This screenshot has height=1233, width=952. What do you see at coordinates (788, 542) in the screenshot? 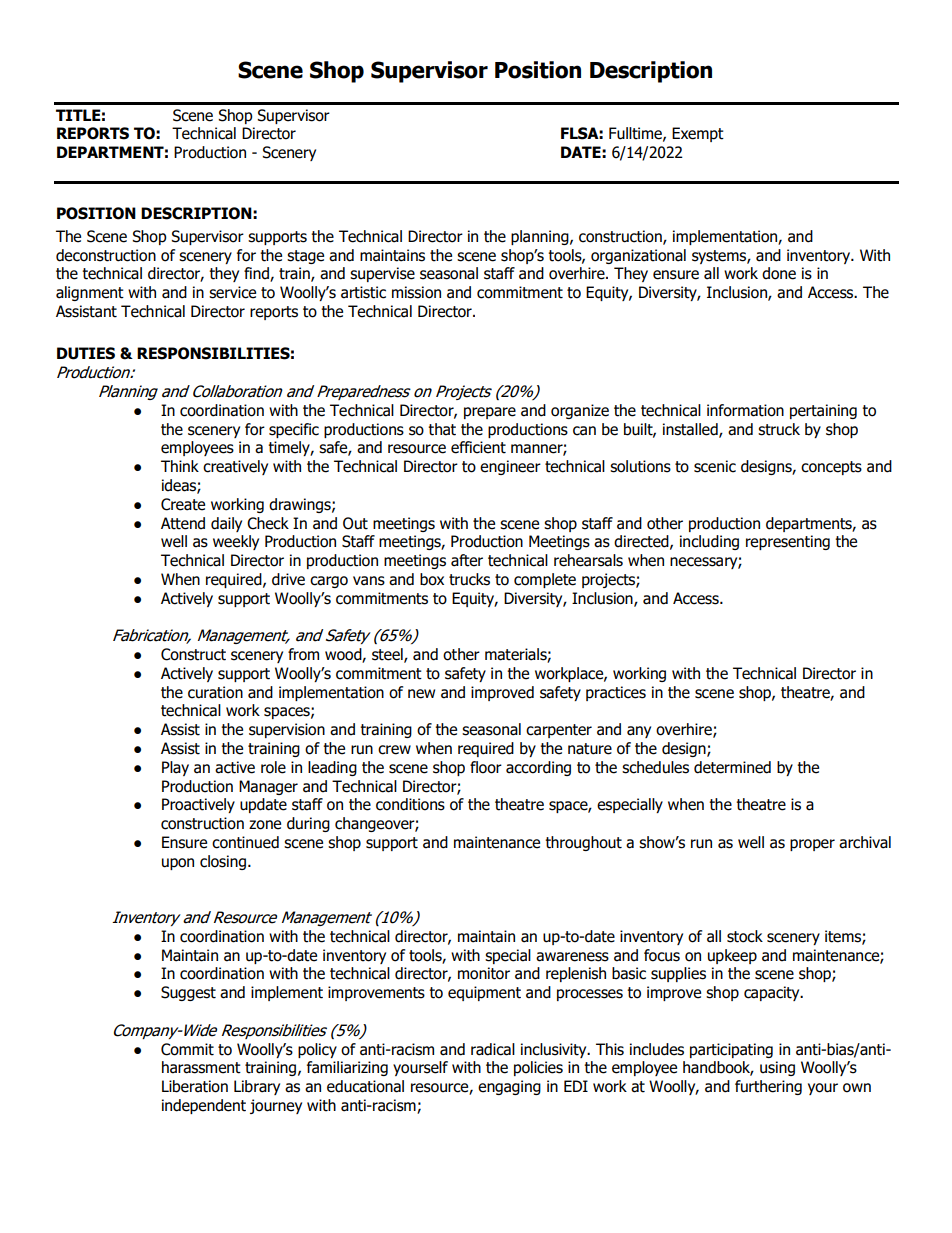
I see `representing` at bounding box center [788, 542].
